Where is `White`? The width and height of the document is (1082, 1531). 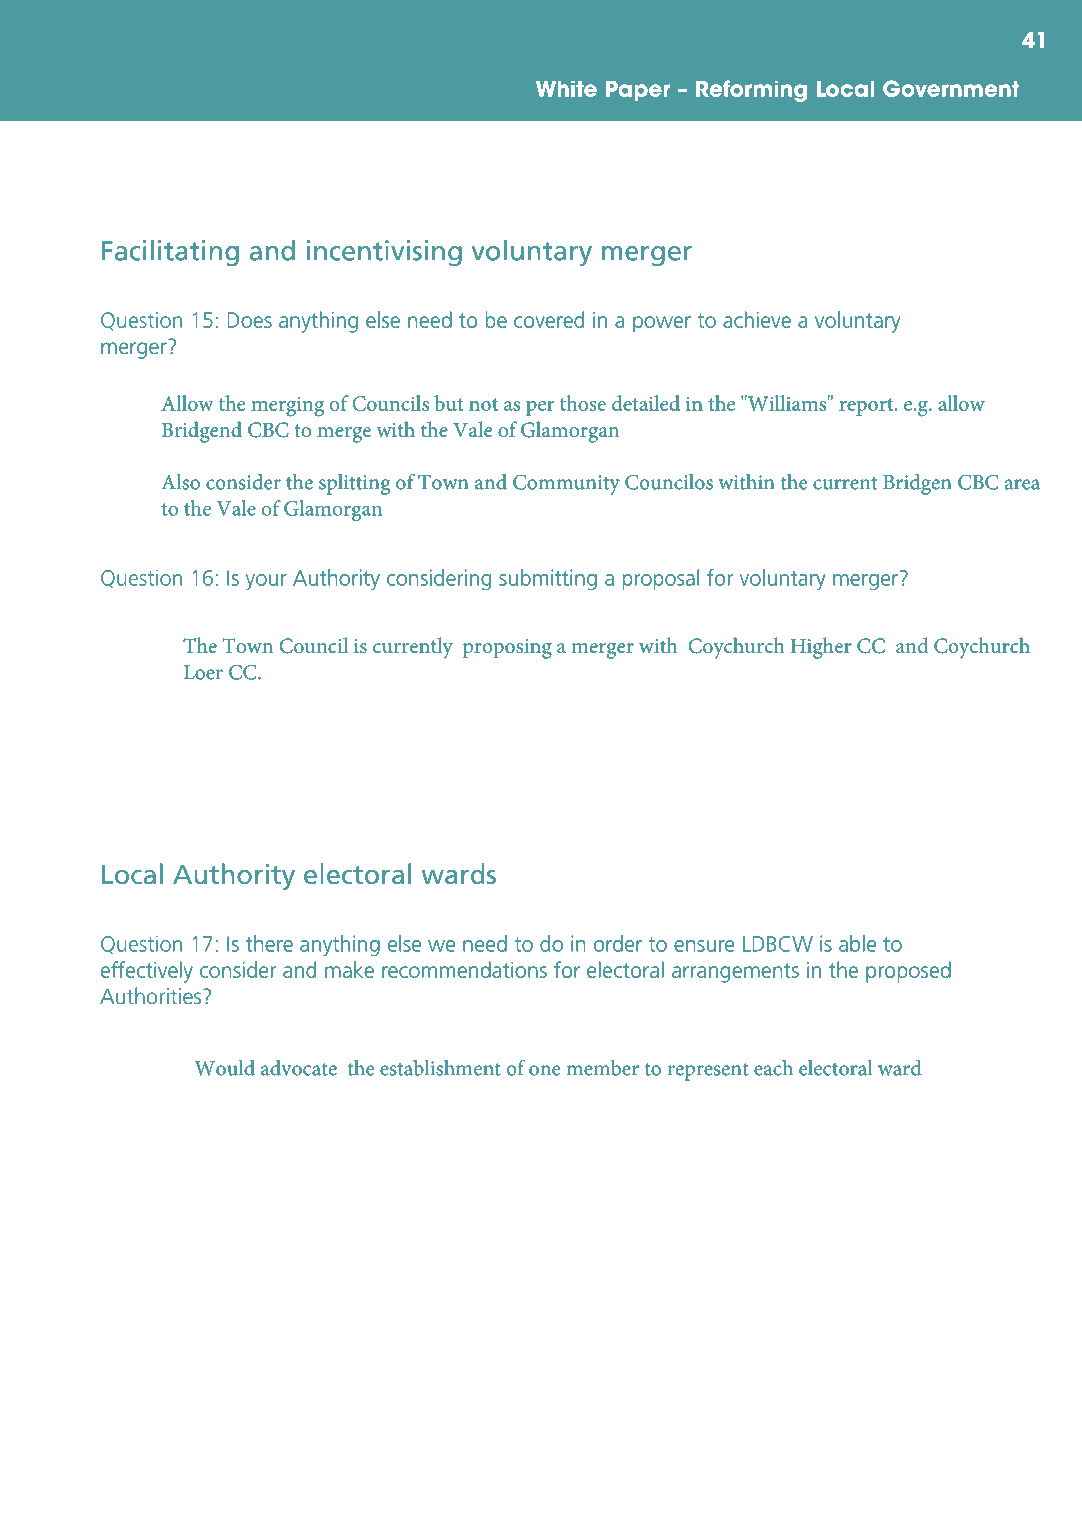
White is located at coordinates (566, 88).
